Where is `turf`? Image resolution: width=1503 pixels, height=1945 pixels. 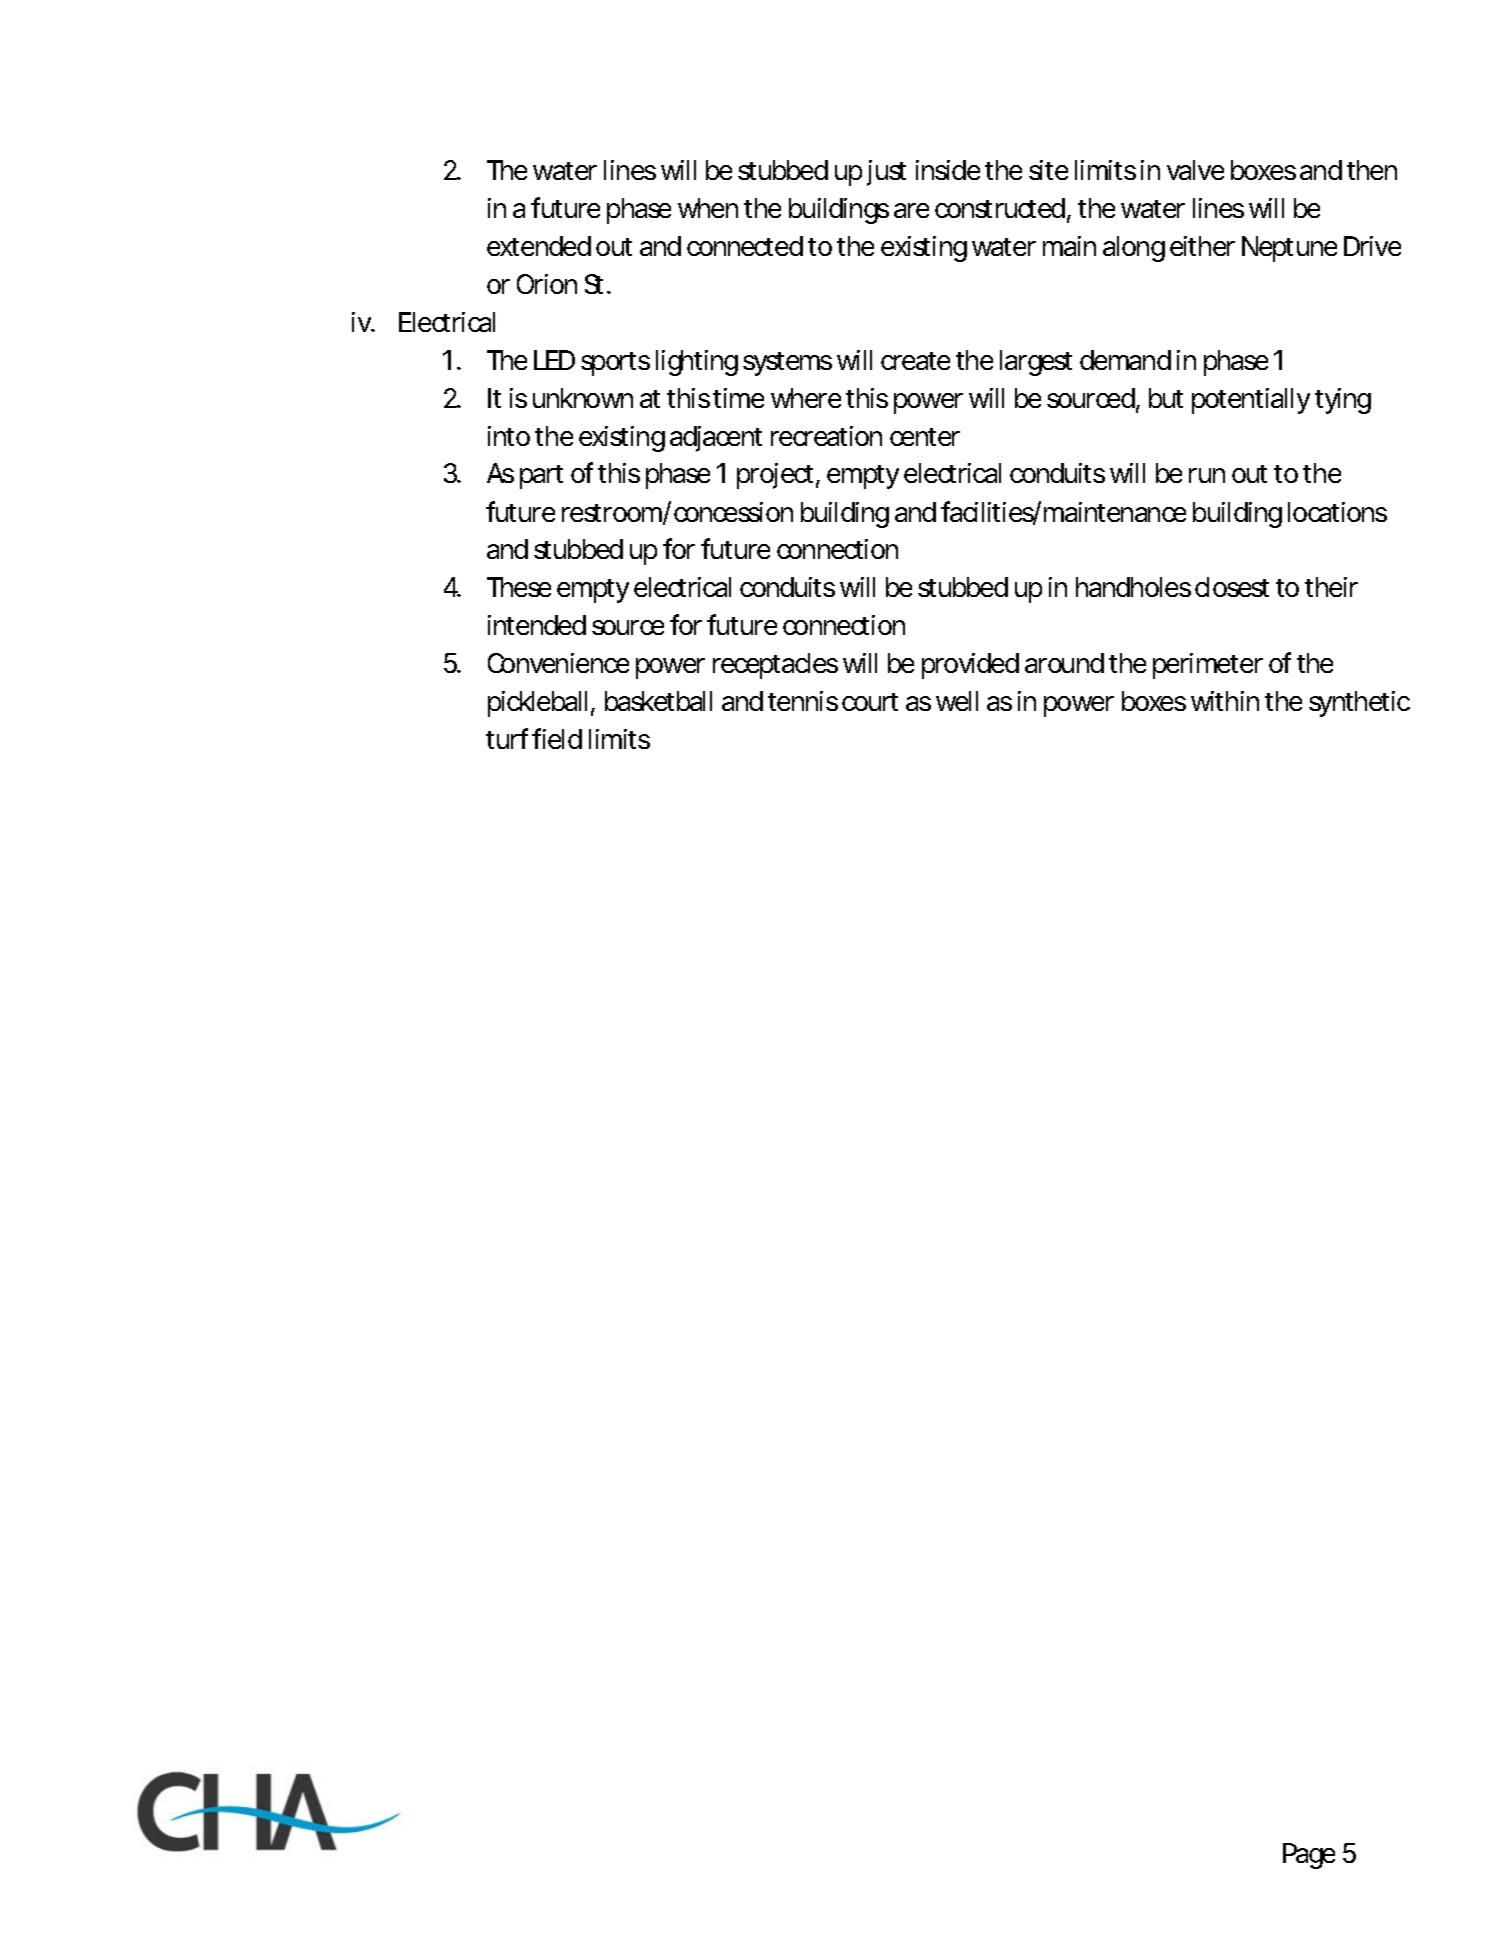
turf is located at coordinates (509, 738).
